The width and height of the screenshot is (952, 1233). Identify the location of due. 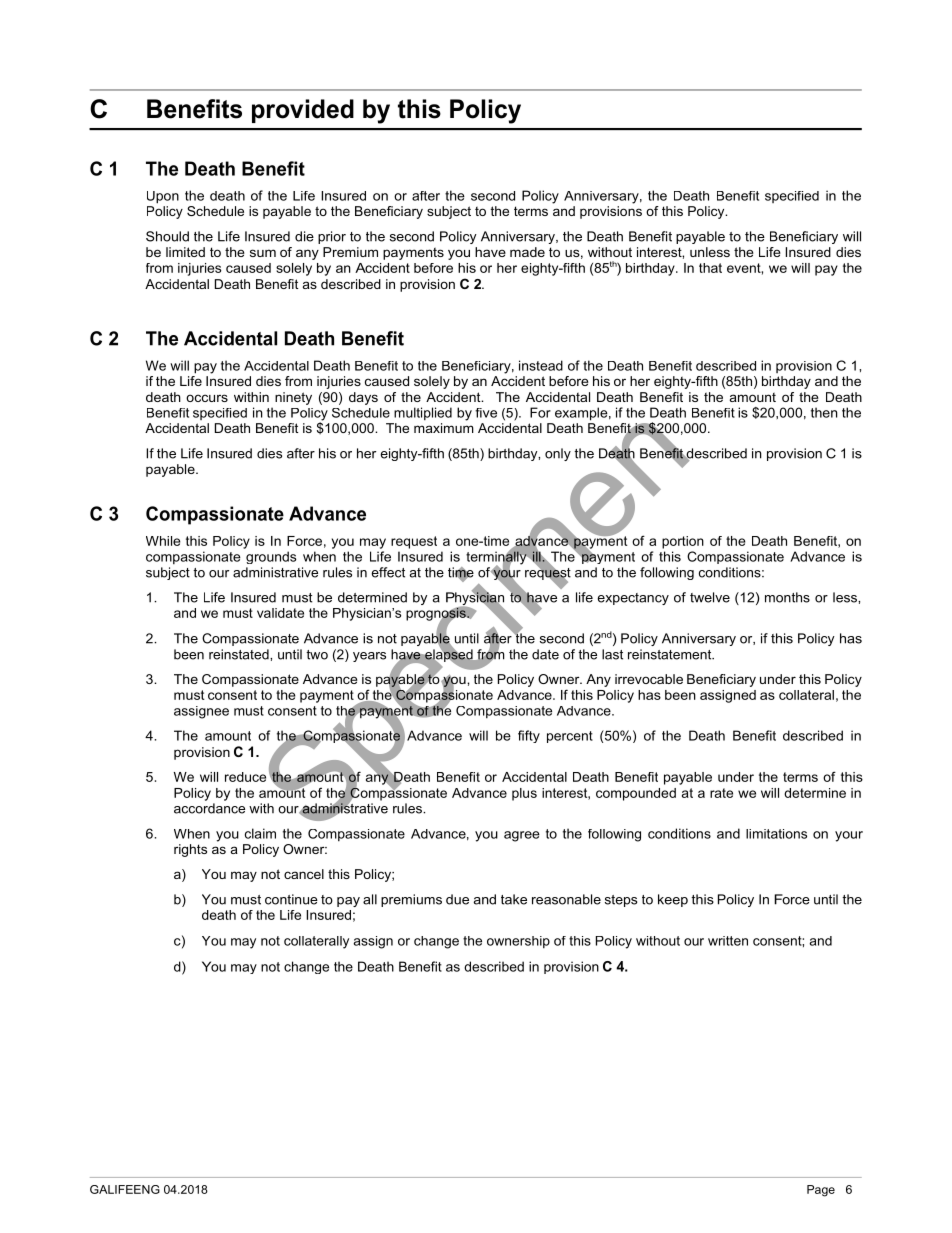
(457, 899).
